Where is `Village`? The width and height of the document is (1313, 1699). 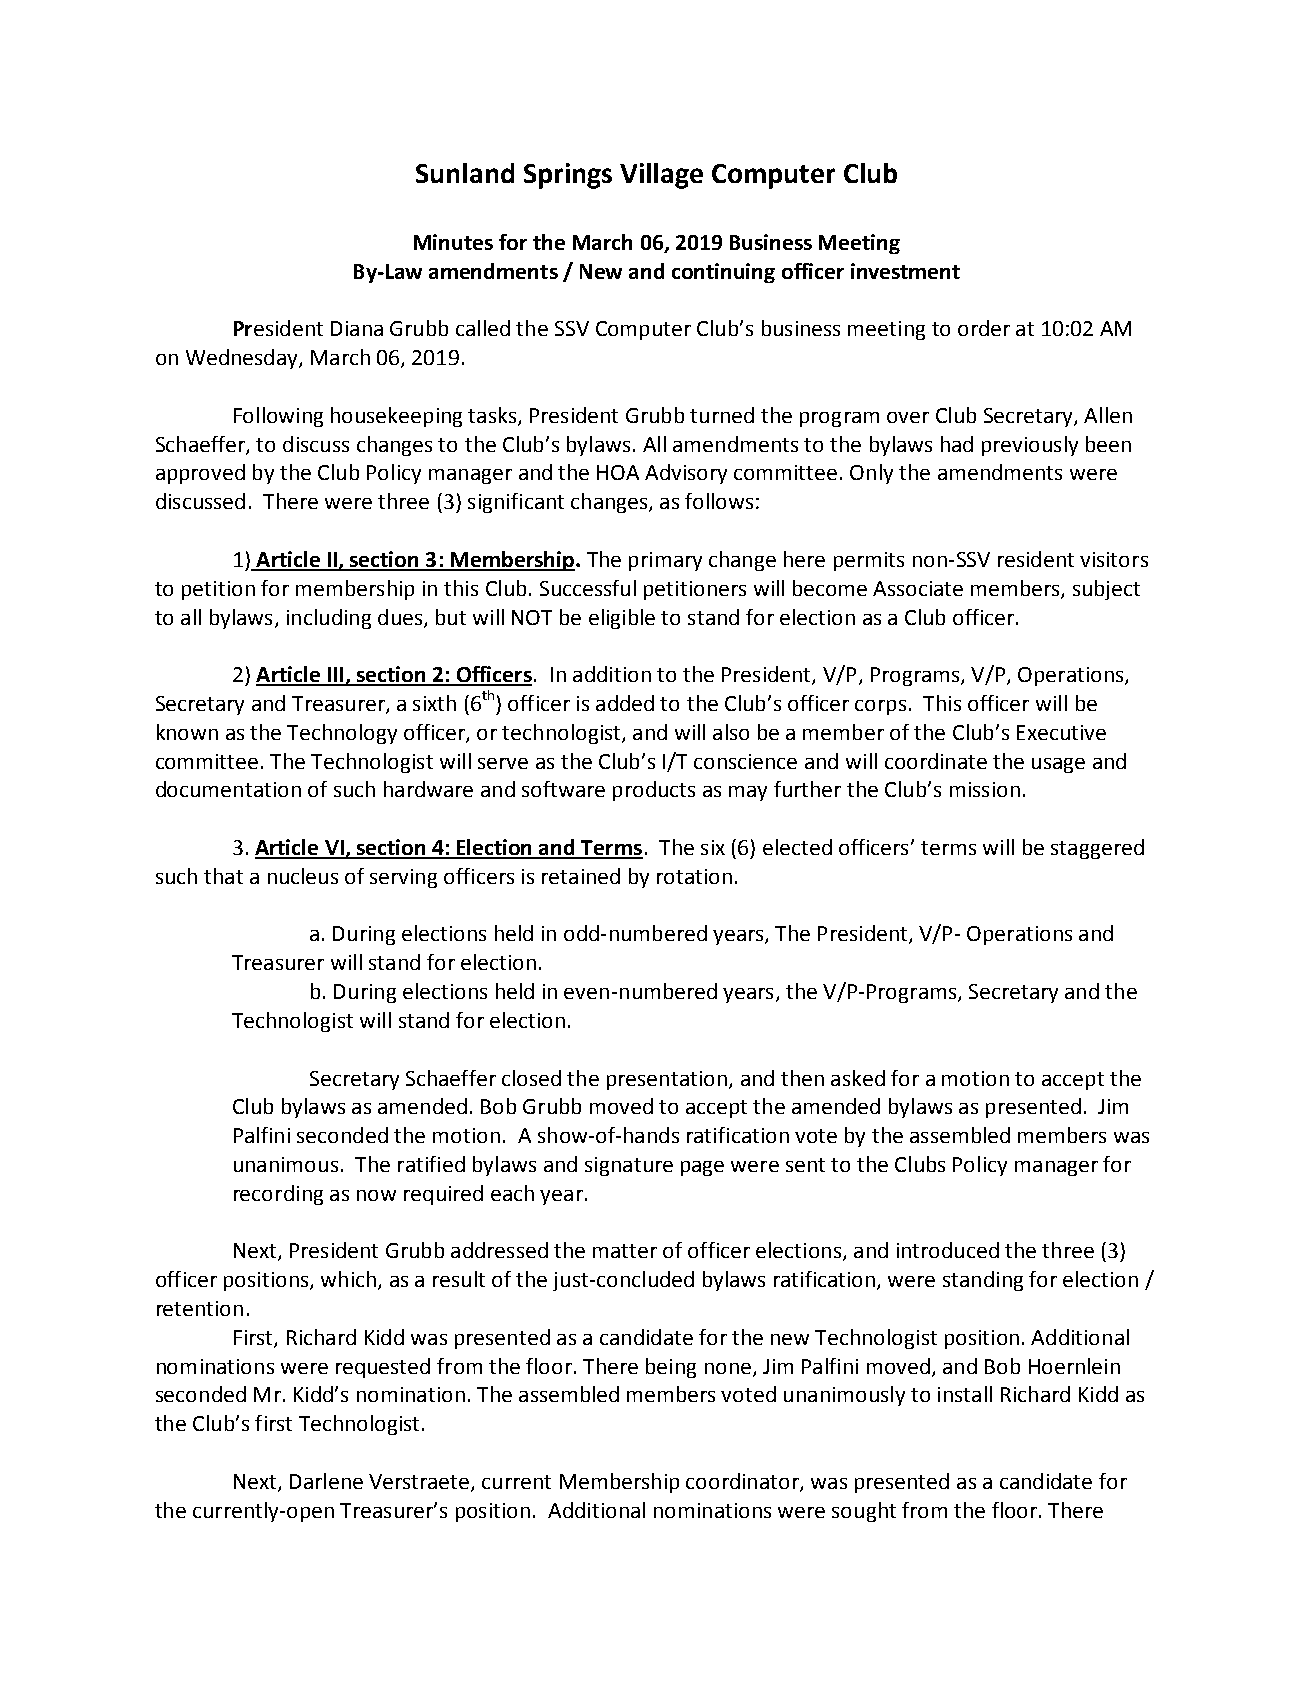 Village is located at coordinates (661, 176).
